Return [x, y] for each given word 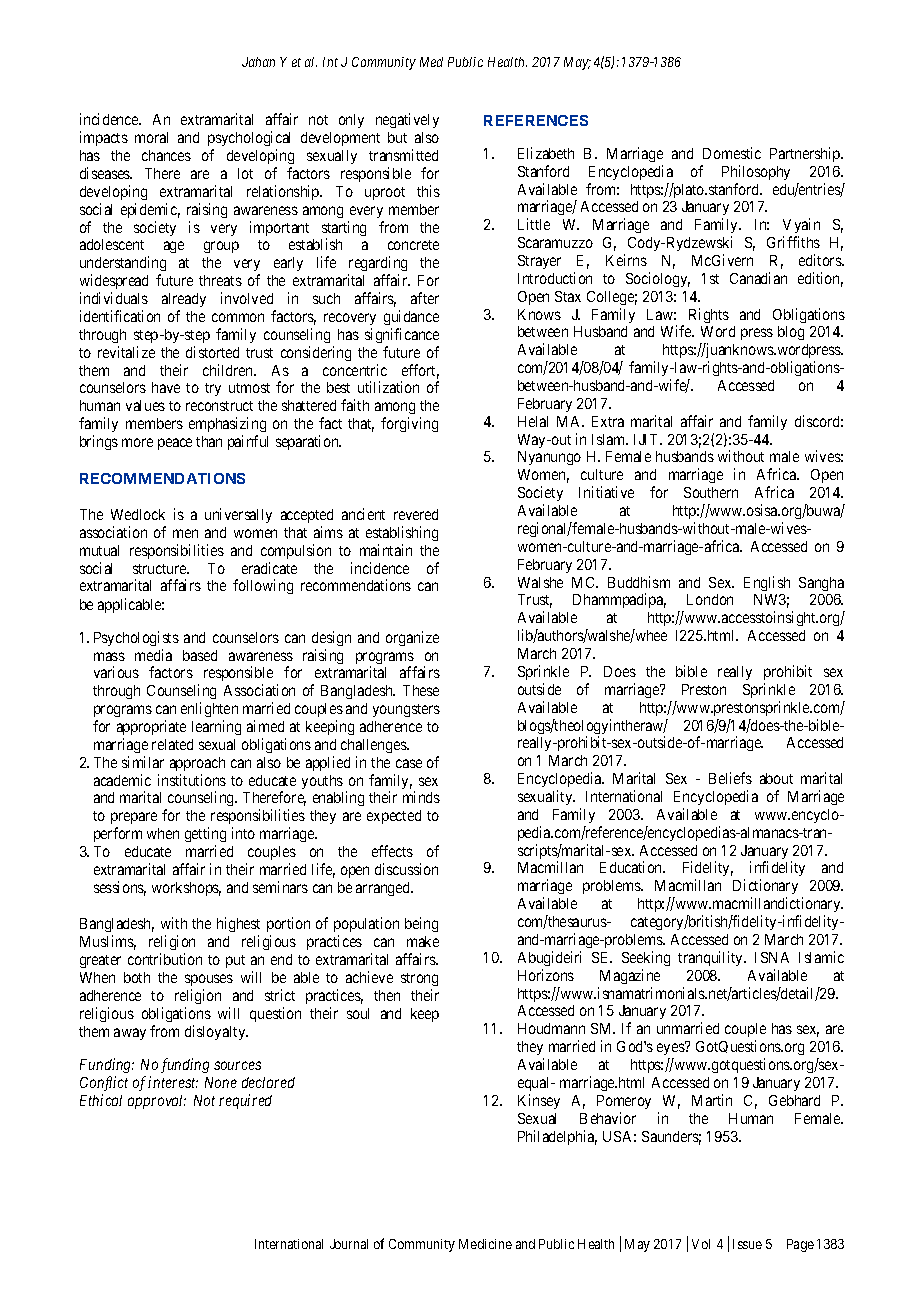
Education [632, 867]
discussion [406, 869]
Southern [711, 492]
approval [157, 1102]
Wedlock [138, 514]
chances [166, 155]
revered [416, 514]
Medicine [485, 1244]
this [428, 191]
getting [205, 836]
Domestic [732, 153]
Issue [747, 1244]
